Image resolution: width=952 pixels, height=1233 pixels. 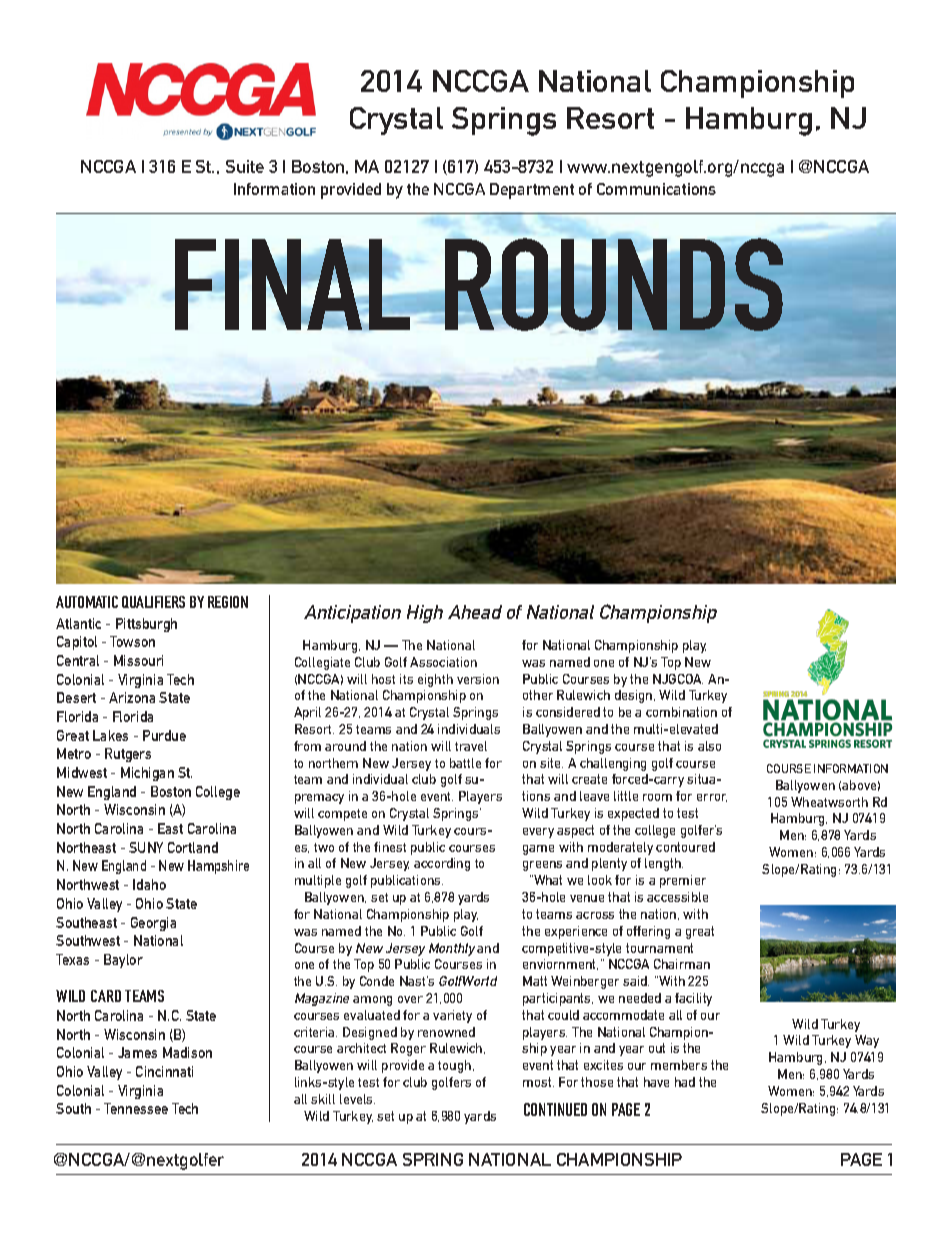 What do you see at coordinates (245, 166) in the screenshot?
I see `Suite` at bounding box center [245, 166].
